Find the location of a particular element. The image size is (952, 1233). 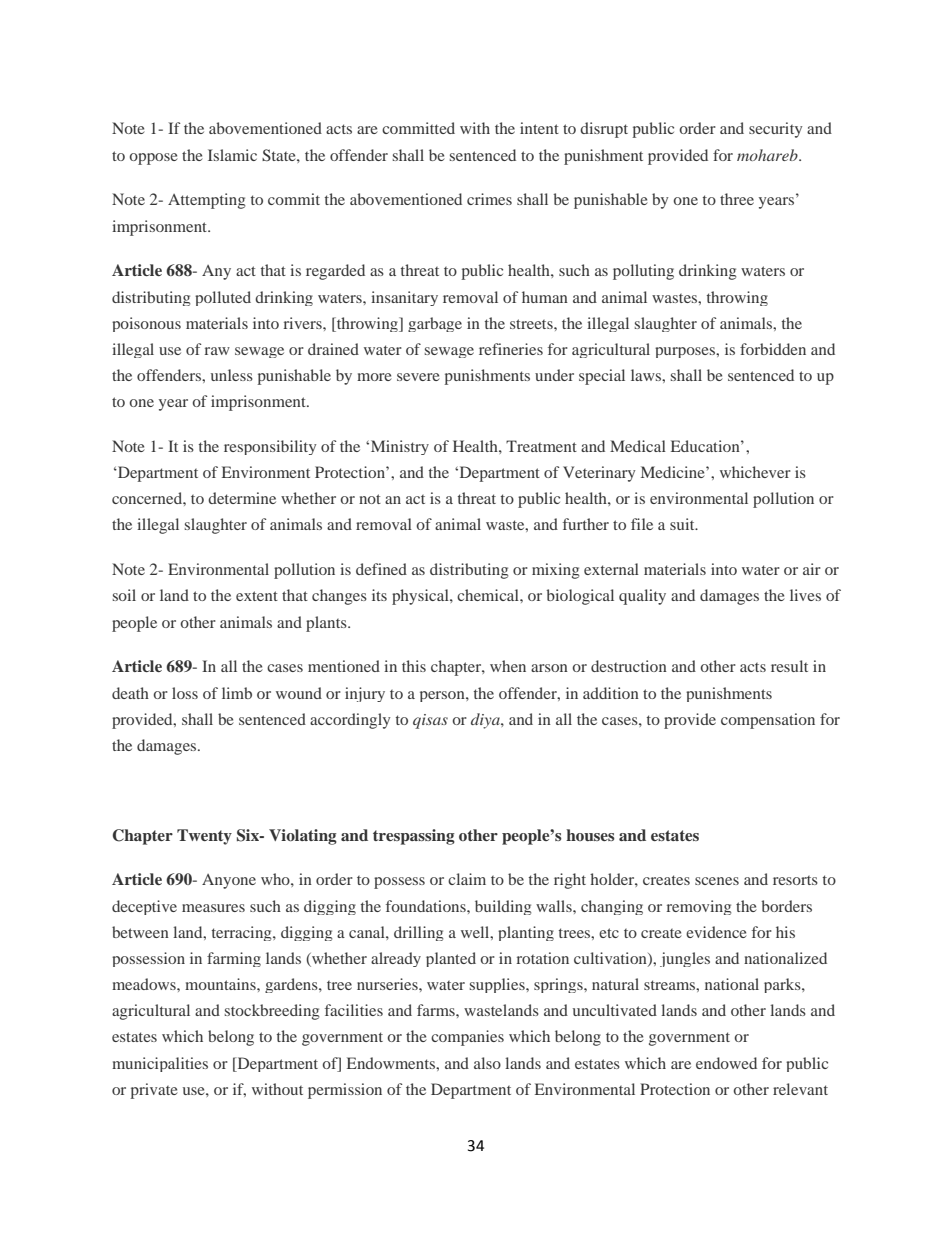

extent is located at coordinates (257, 596).
